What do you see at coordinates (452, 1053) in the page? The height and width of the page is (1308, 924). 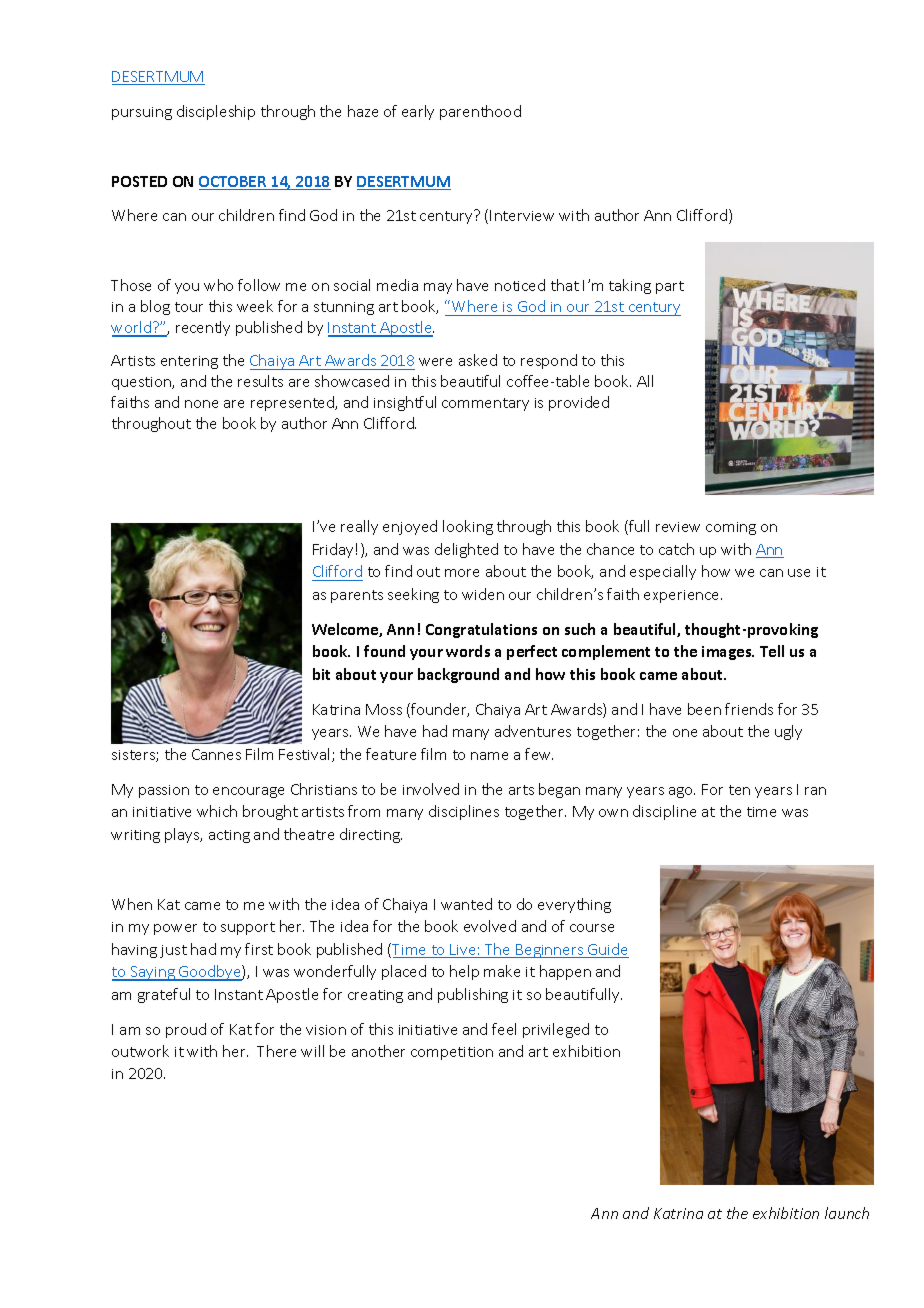 I see `competition` at bounding box center [452, 1053].
